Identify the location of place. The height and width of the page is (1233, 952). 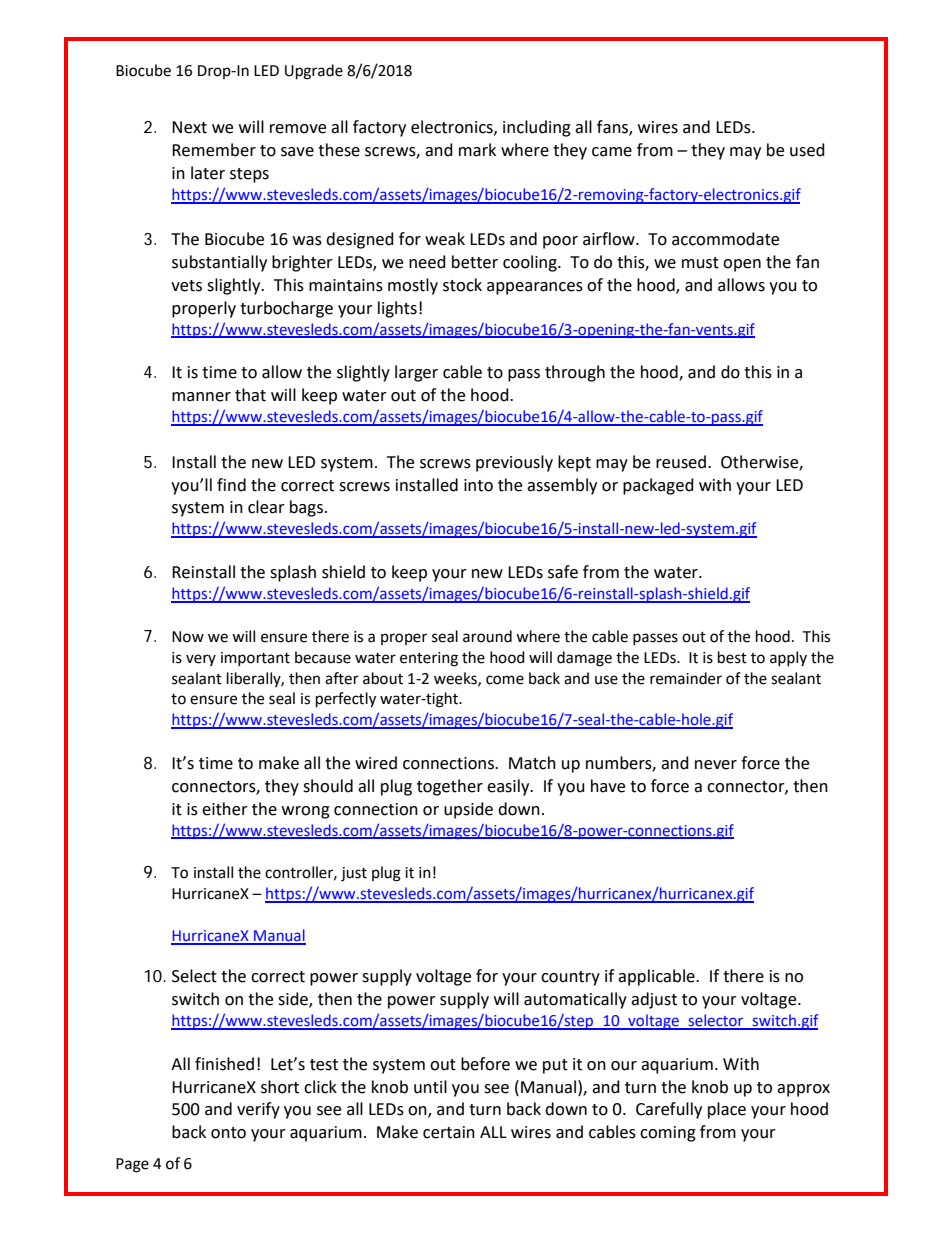
(727, 1110).
